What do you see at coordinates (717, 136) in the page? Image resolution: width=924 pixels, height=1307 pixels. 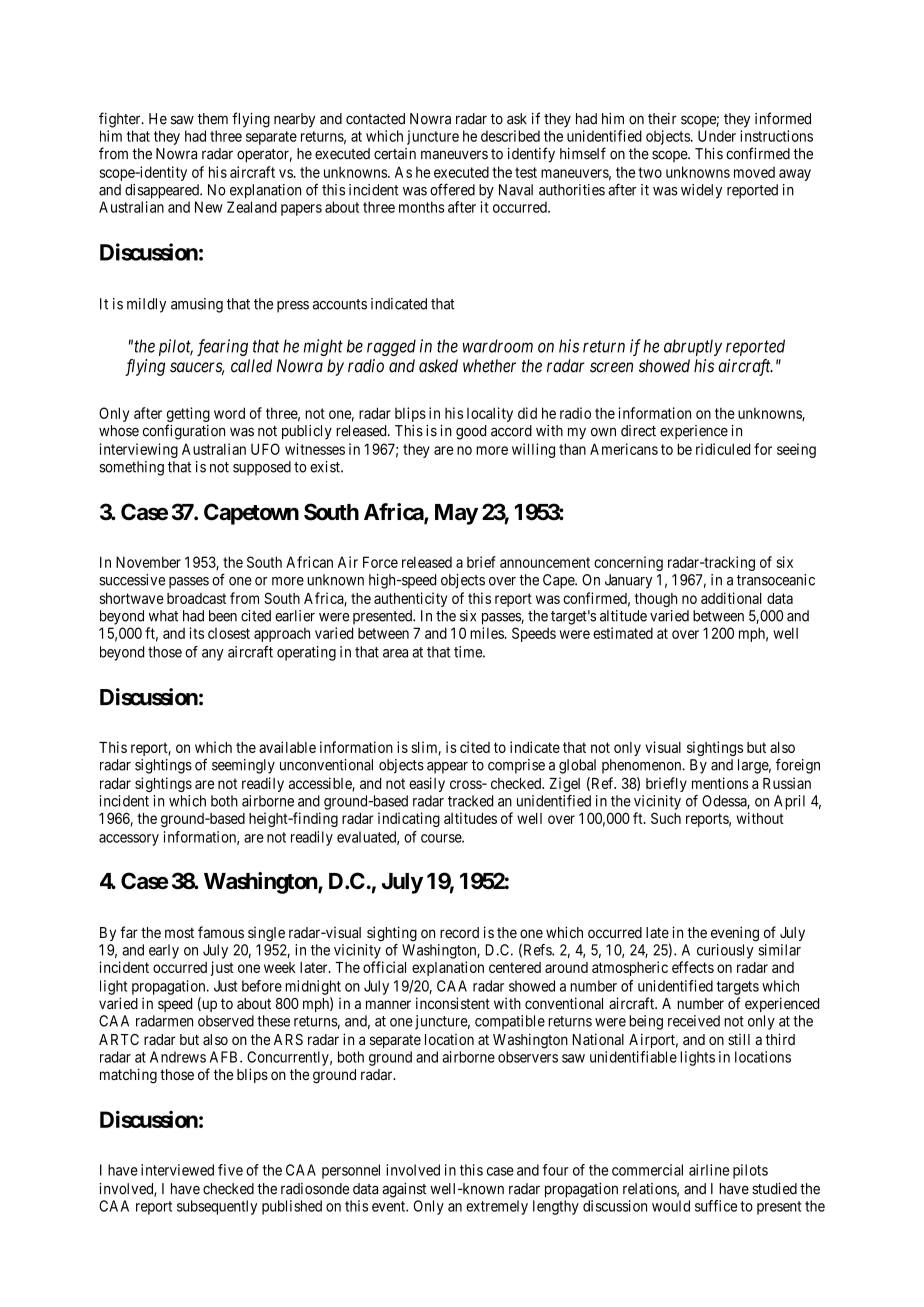 I see `Under` at bounding box center [717, 136].
